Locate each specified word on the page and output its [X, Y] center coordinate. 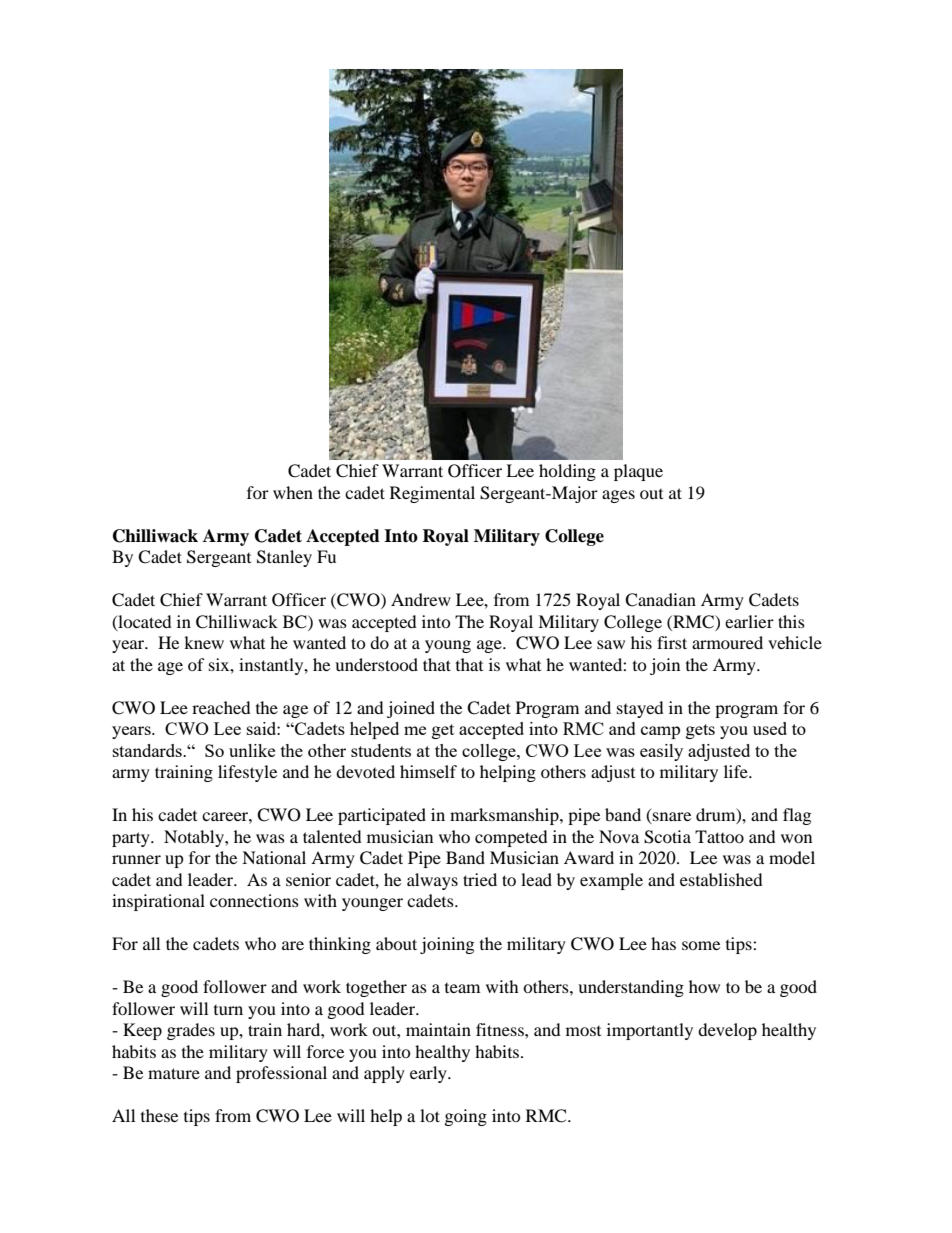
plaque [638, 472]
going [466, 1117]
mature [174, 1073]
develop [727, 1031]
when [293, 492]
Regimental [432, 494]
